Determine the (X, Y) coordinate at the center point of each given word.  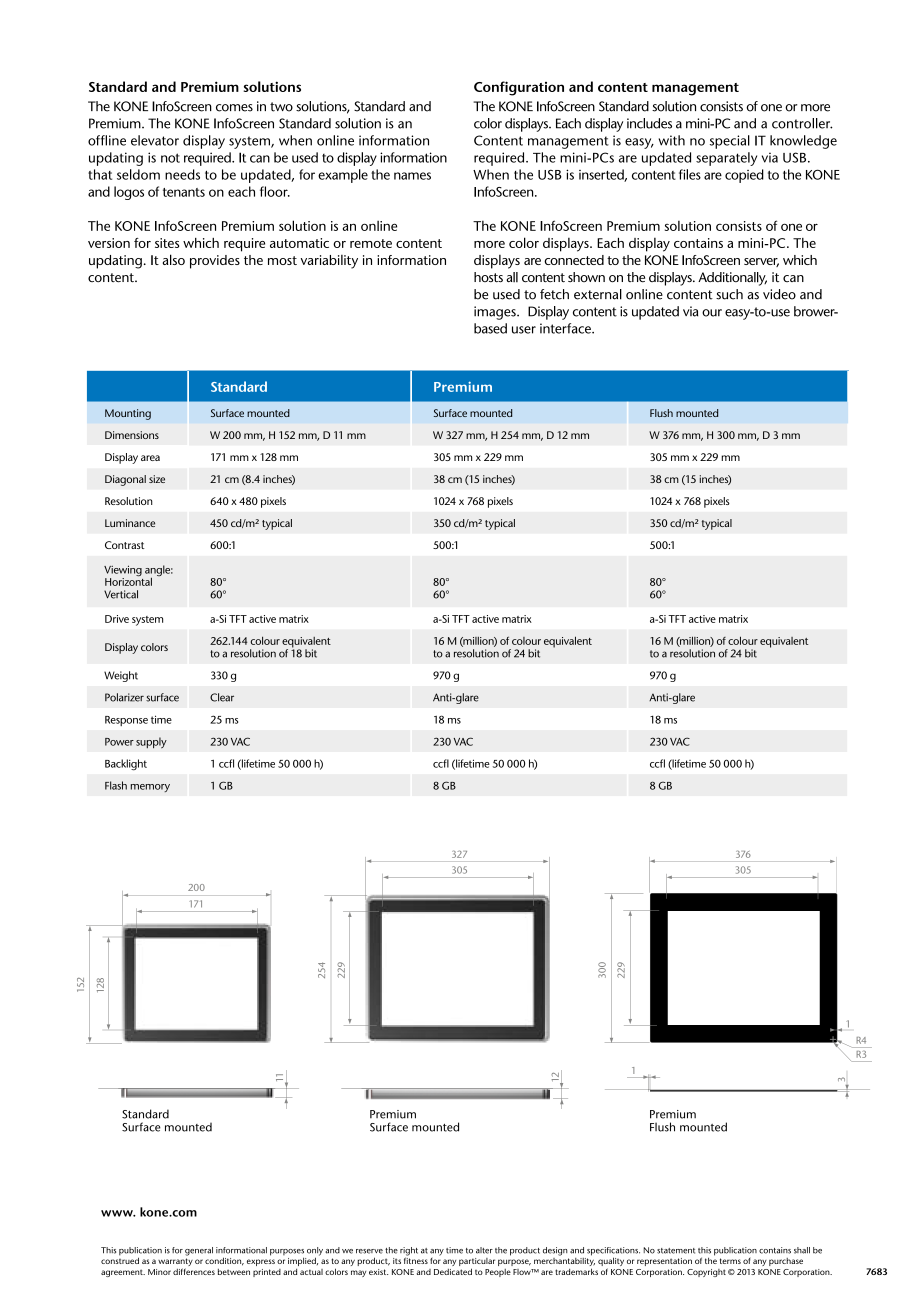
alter (484, 1250)
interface (566, 328)
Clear (222, 697)
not (170, 158)
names (412, 176)
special (730, 142)
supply (151, 742)
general (199, 1251)
